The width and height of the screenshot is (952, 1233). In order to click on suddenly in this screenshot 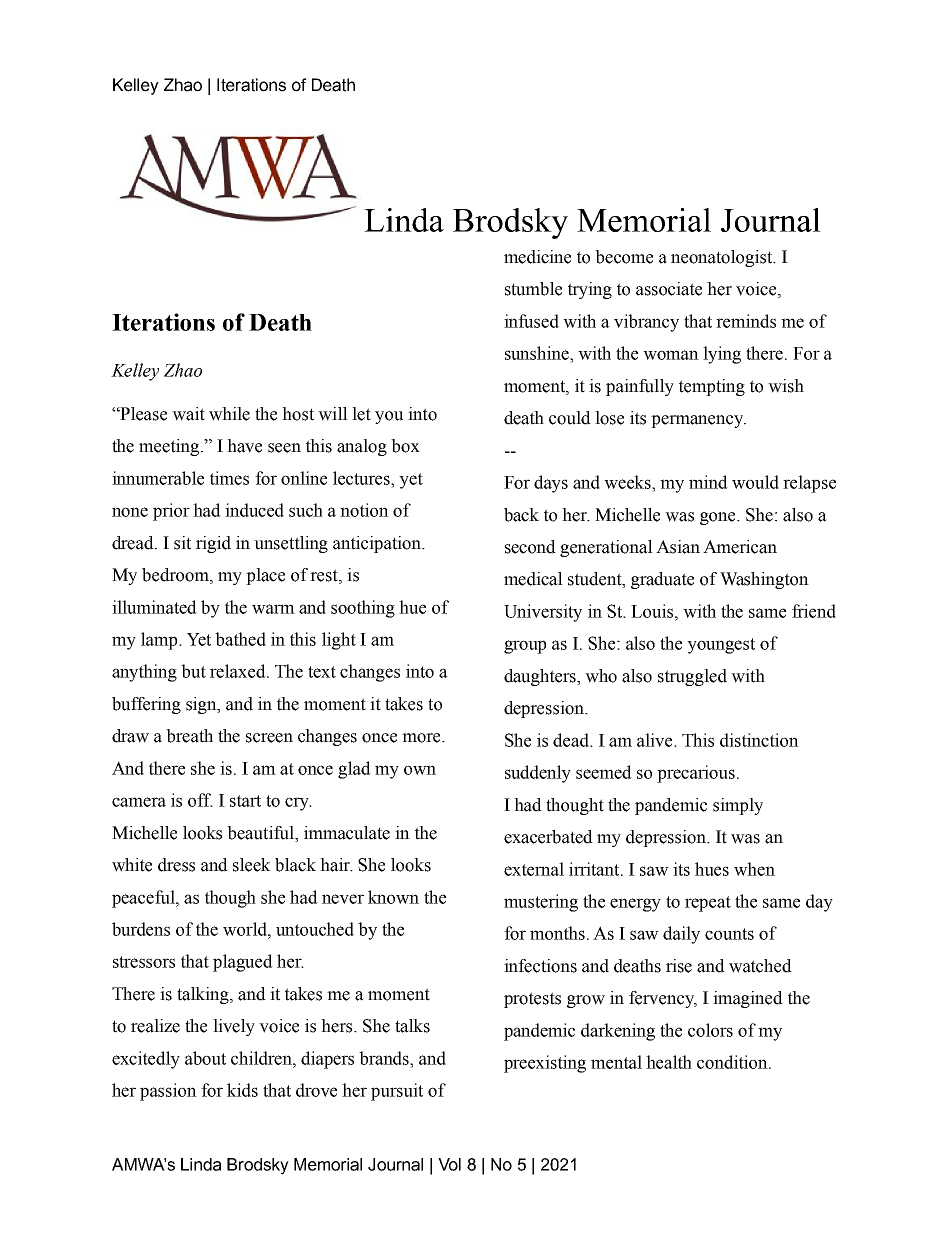, I will do `click(538, 774)`.
